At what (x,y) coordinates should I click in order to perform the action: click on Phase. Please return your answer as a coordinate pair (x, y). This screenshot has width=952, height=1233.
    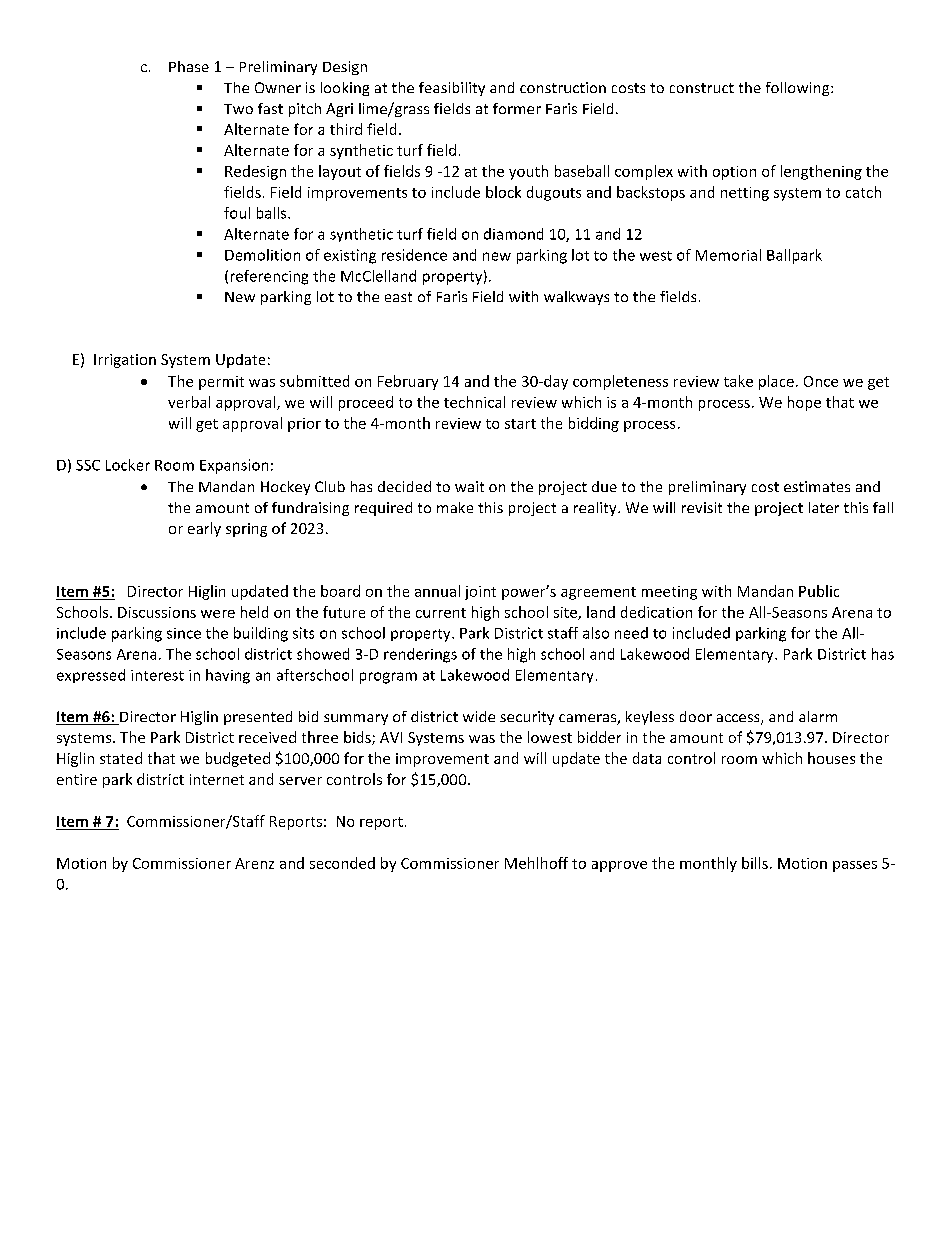
    Looking at the image, I should click on (189, 66).
